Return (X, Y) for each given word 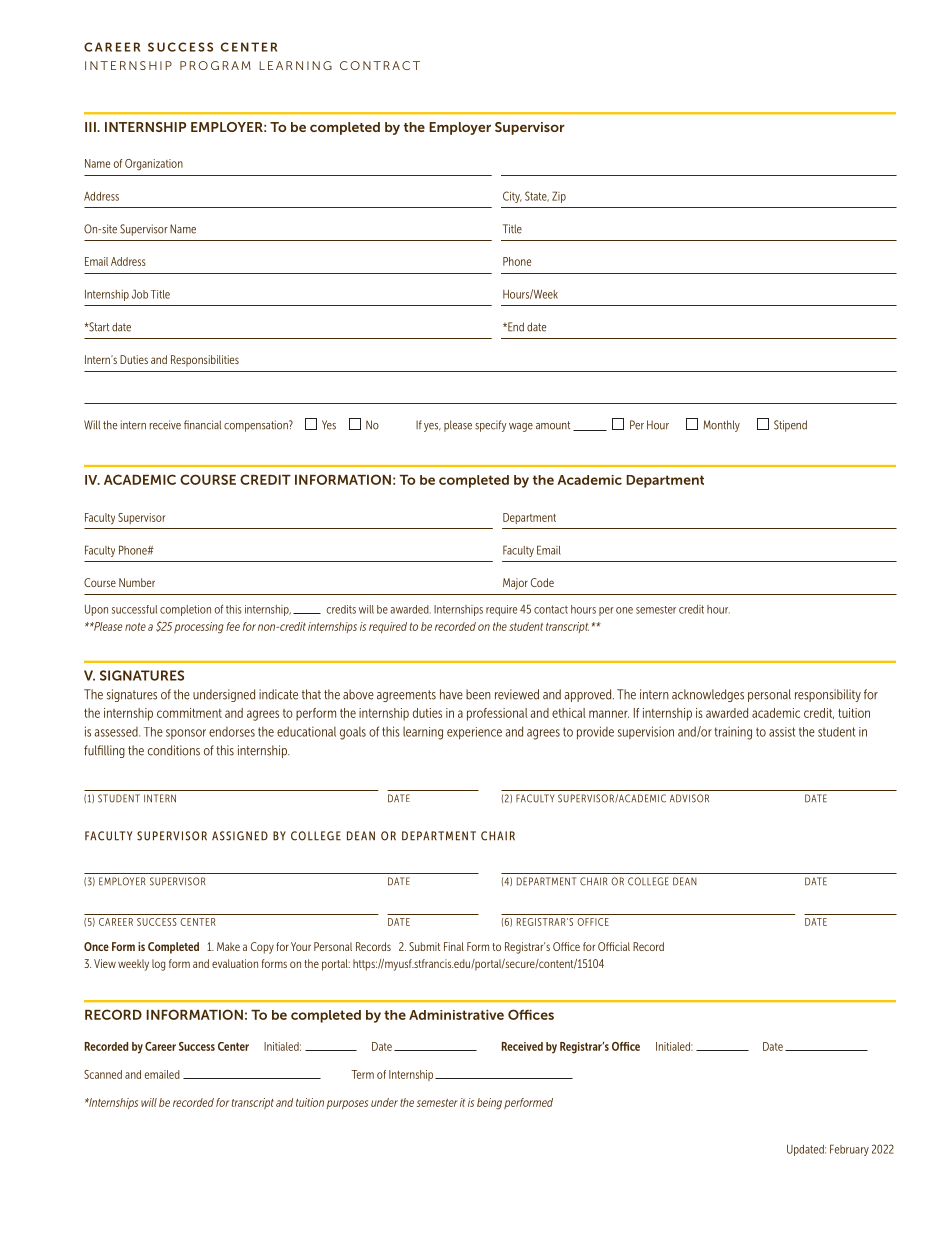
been (478, 694)
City (512, 197)
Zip (559, 197)
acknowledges (708, 695)
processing (199, 628)
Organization (154, 165)
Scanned (103, 1074)
